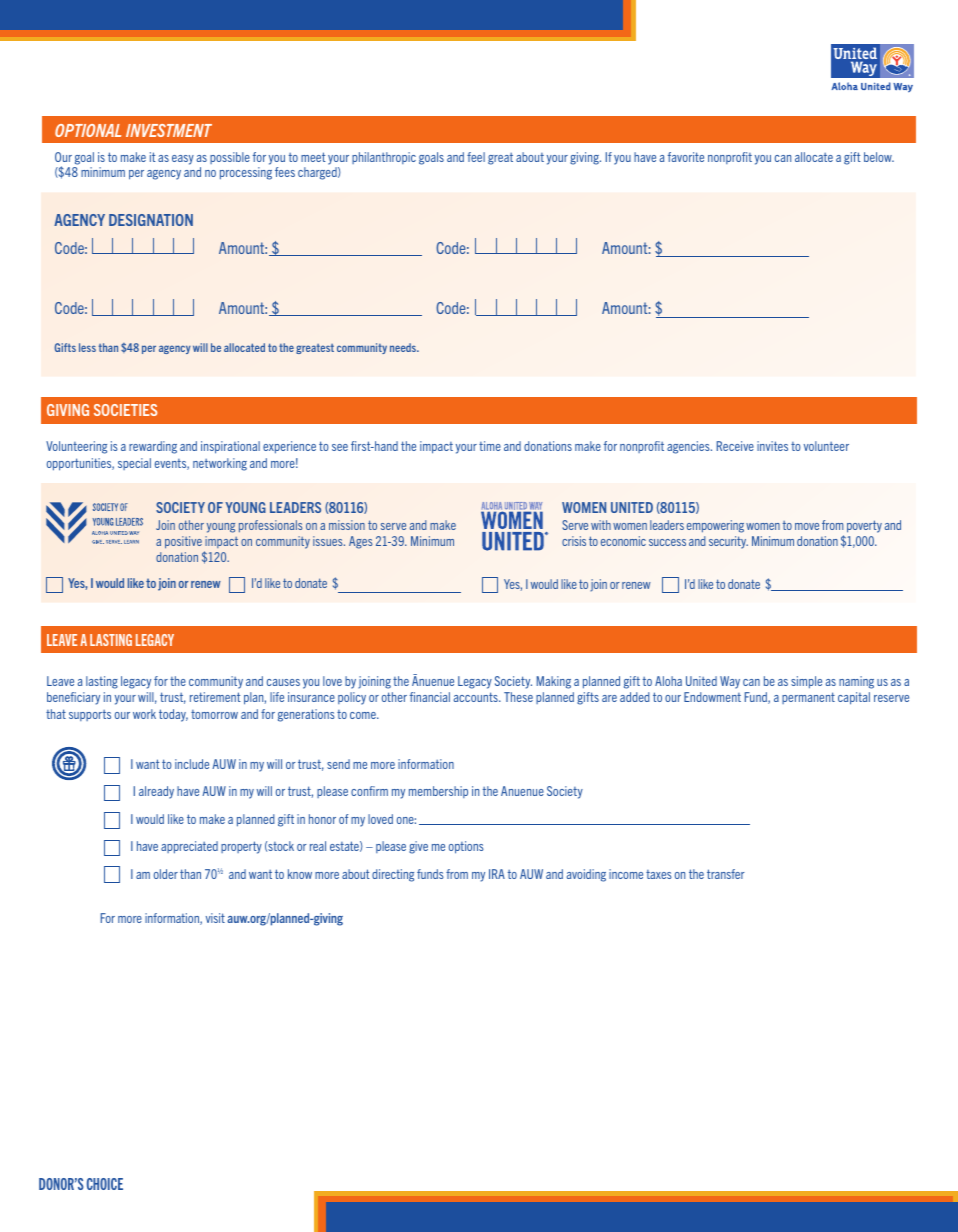 Image resolution: width=958 pixels, height=1232 pixels. Describe the element at coordinates (807, 526) in the page. I see `move` at that location.
